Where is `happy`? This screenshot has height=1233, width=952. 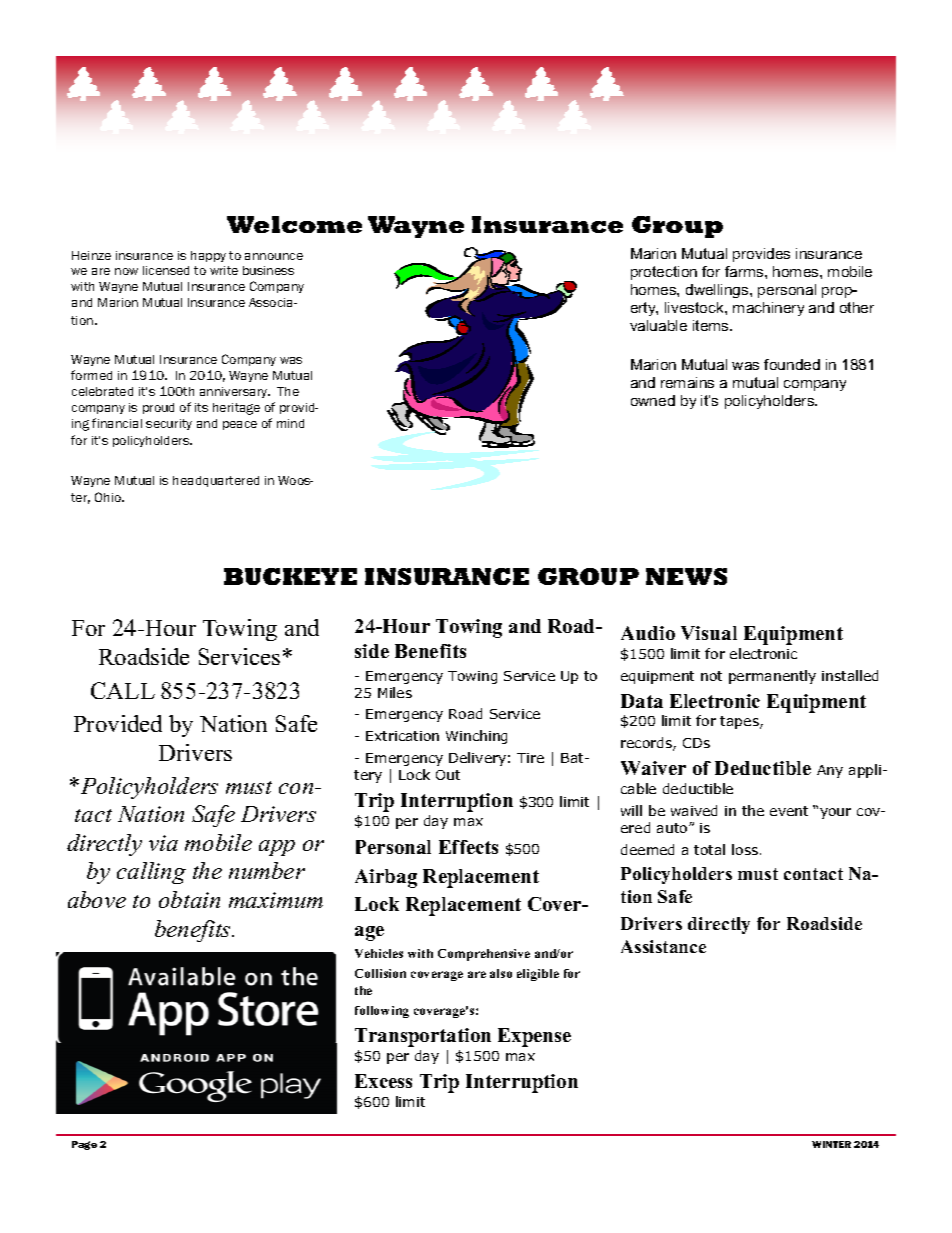 happy is located at coordinates (208, 256).
